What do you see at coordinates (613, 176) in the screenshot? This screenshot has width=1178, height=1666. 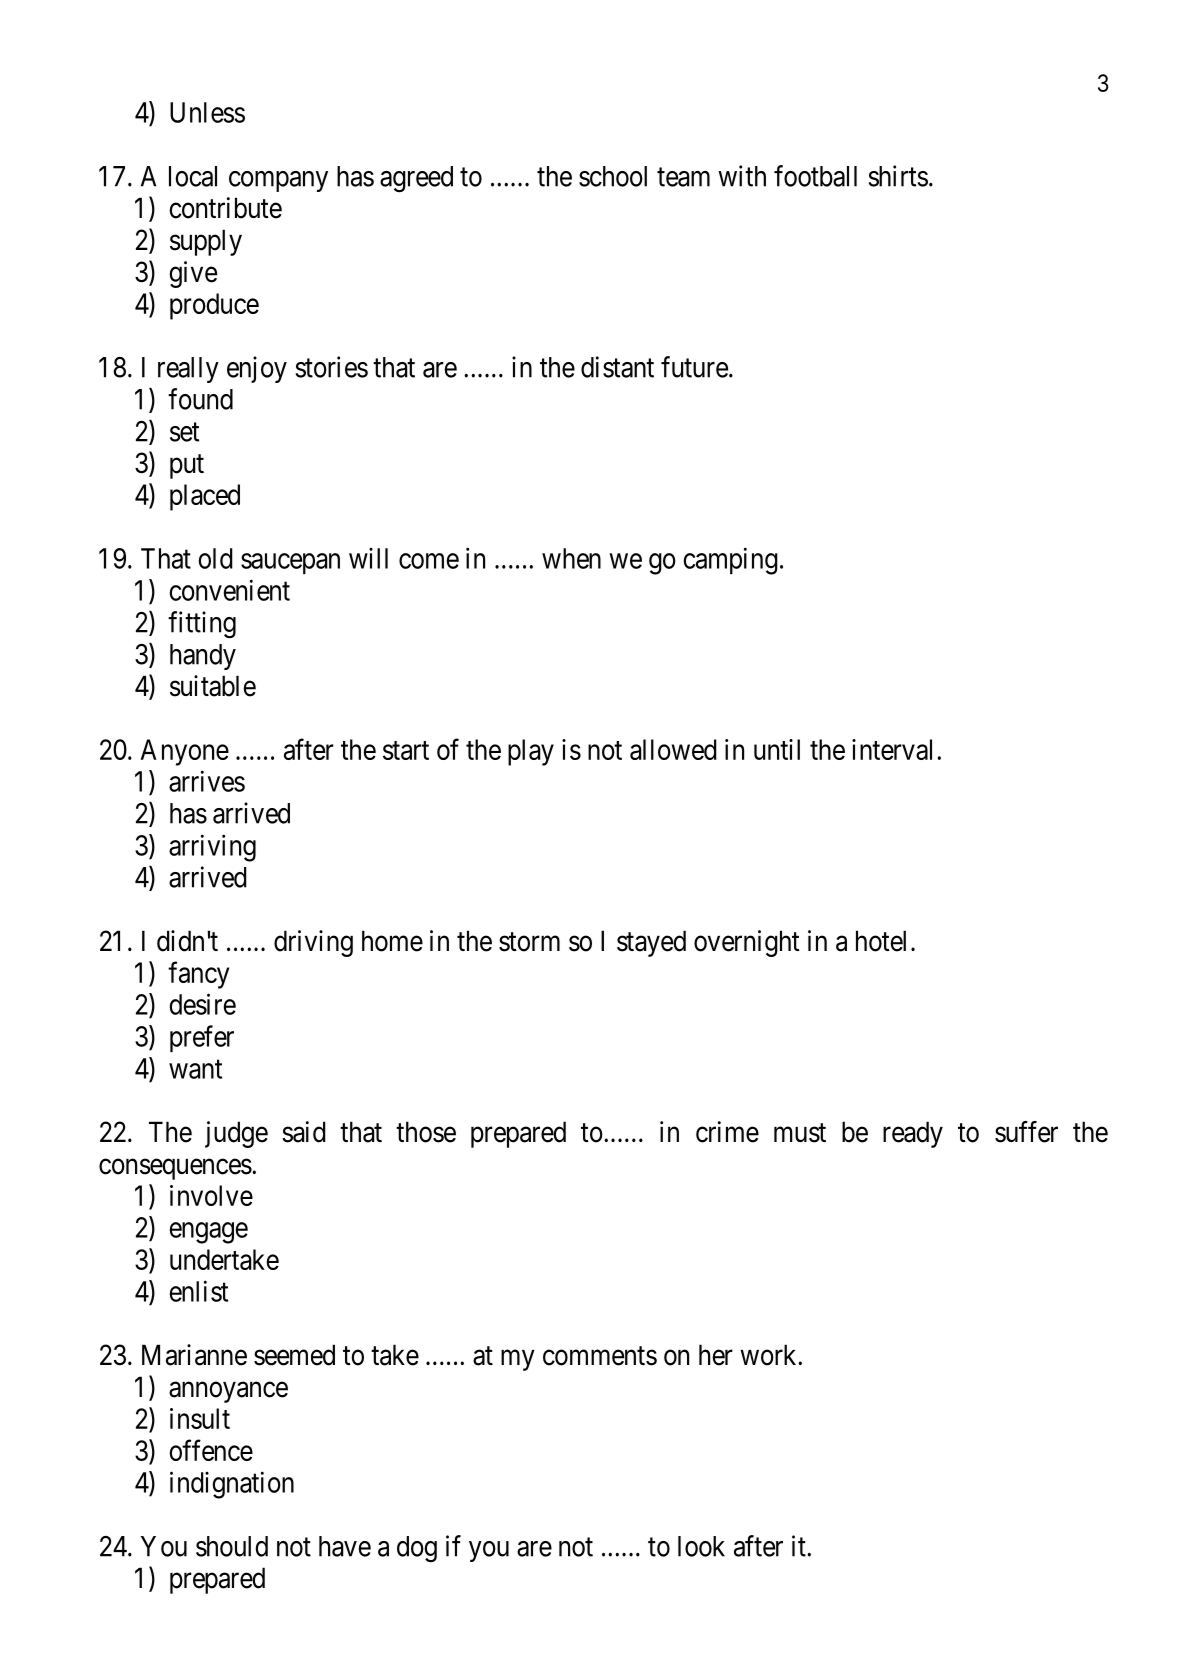 I see `school` at bounding box center [613, 176].
